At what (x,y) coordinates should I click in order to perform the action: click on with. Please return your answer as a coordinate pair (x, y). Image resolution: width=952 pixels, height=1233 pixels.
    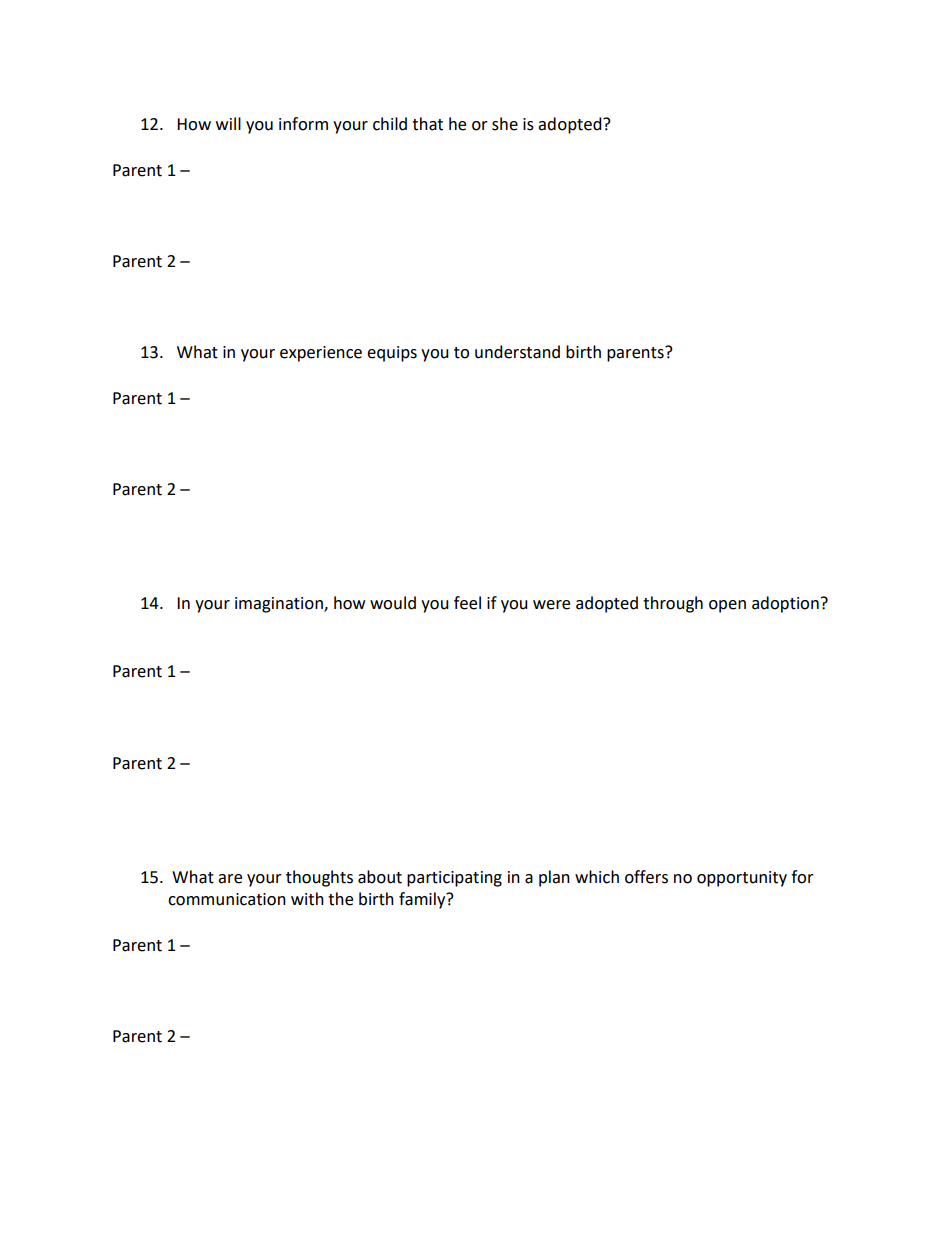
    Looking at the image, I should click on (307, 899).
